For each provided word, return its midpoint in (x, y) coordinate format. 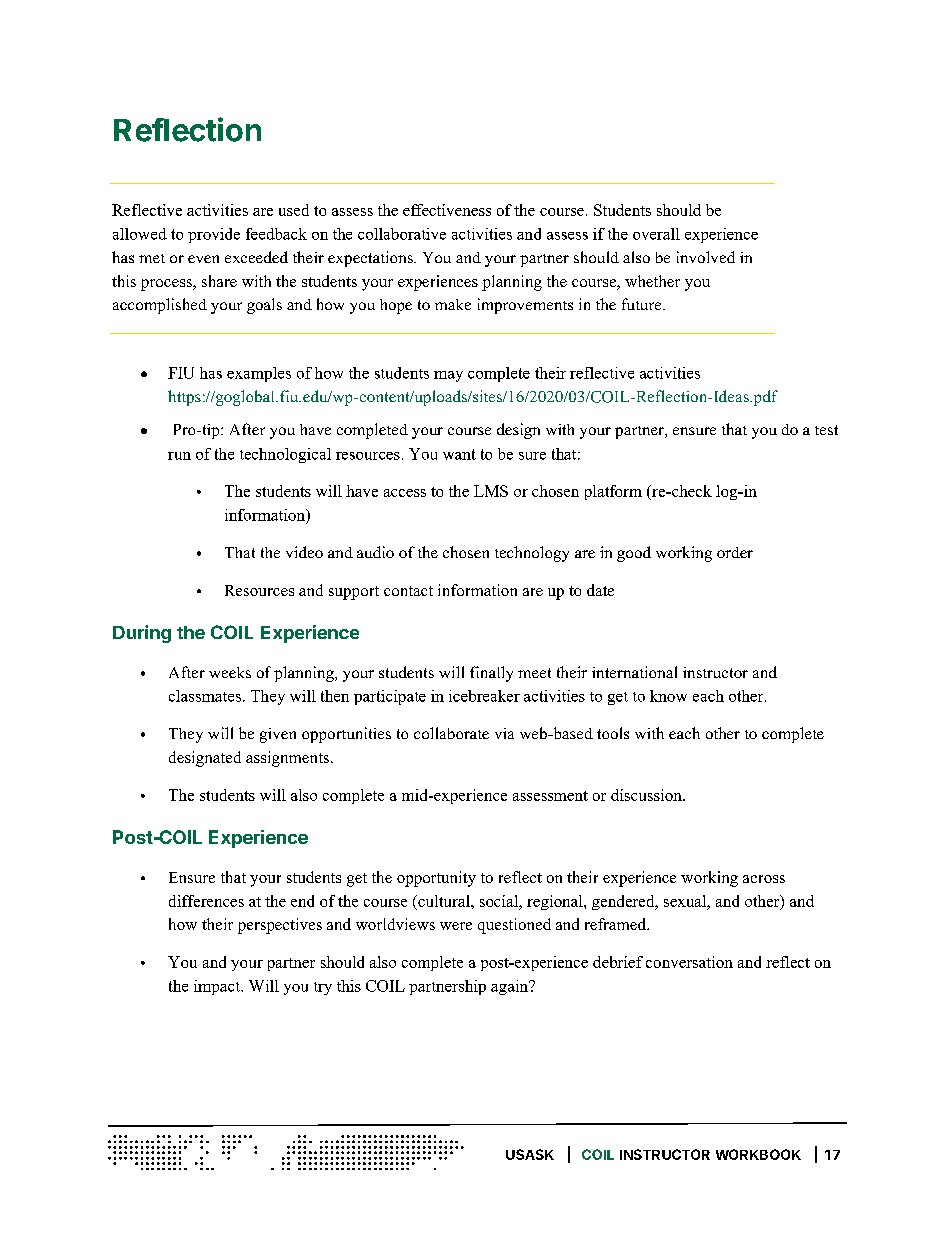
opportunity (436, 879)
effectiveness (447, 210)
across (764, 879)
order (735, 552)
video (304, 552)
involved (706, 257)
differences (206, 901)
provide (214, 235)
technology (532, 554)
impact (218, 987)
